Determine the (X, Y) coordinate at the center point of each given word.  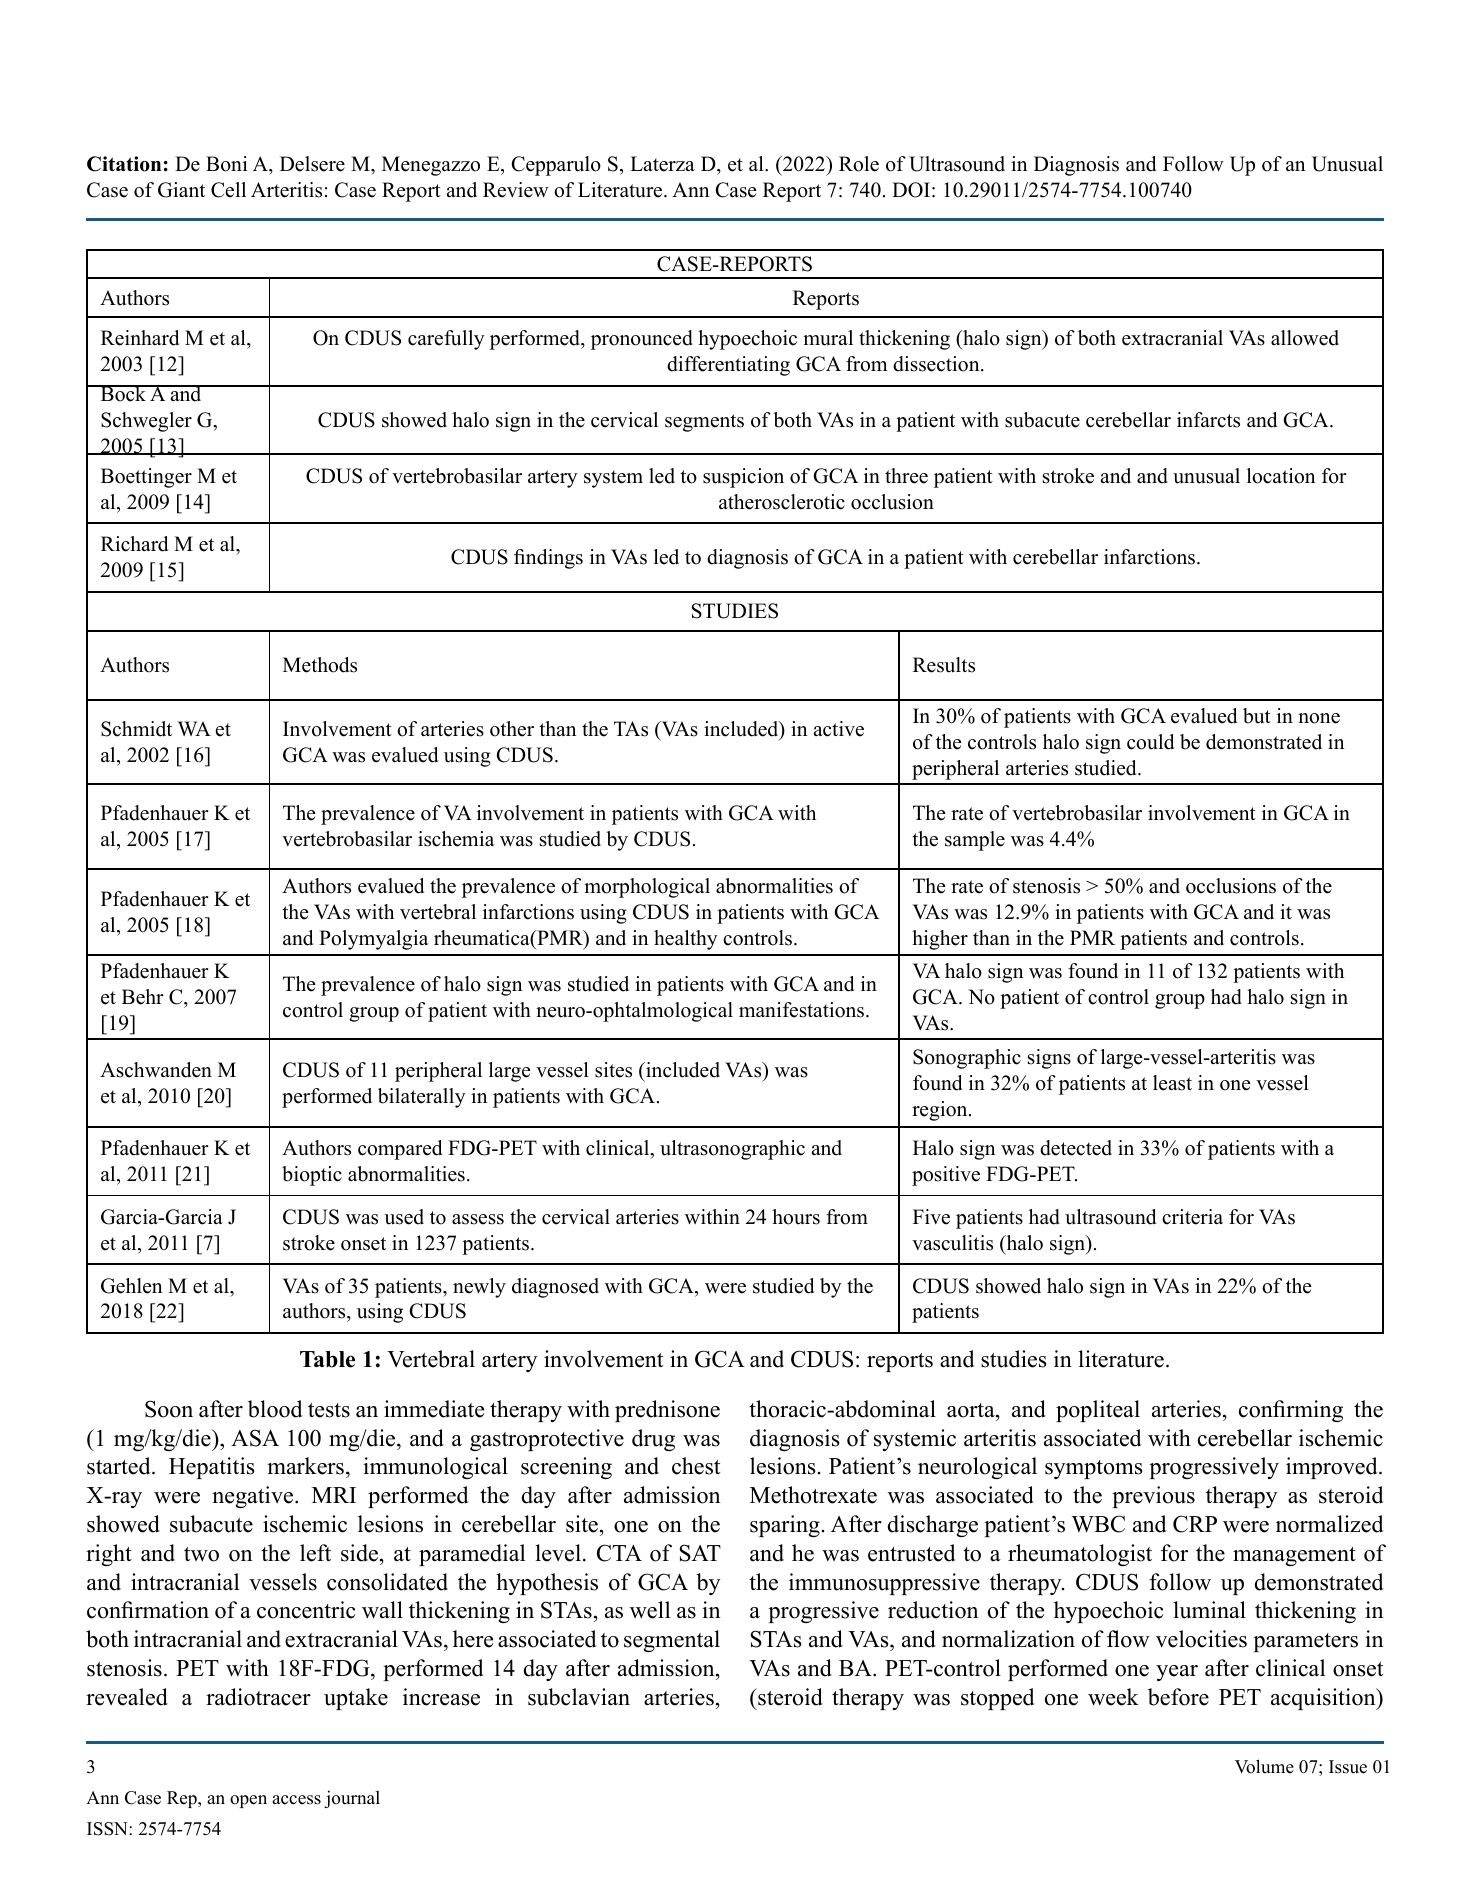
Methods (320, 665)
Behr (143, 997)
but (1257, 716)
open (248, 1801)
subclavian (579, 1697)
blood (275, 1409)
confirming (1291, 1411)
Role (859, 164)
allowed (1305, 338)
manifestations (803, 1010)
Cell (228, 190)
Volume (1264, 1766)
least (1172, 1083)
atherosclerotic (782, 502)
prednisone (667, 1411)
